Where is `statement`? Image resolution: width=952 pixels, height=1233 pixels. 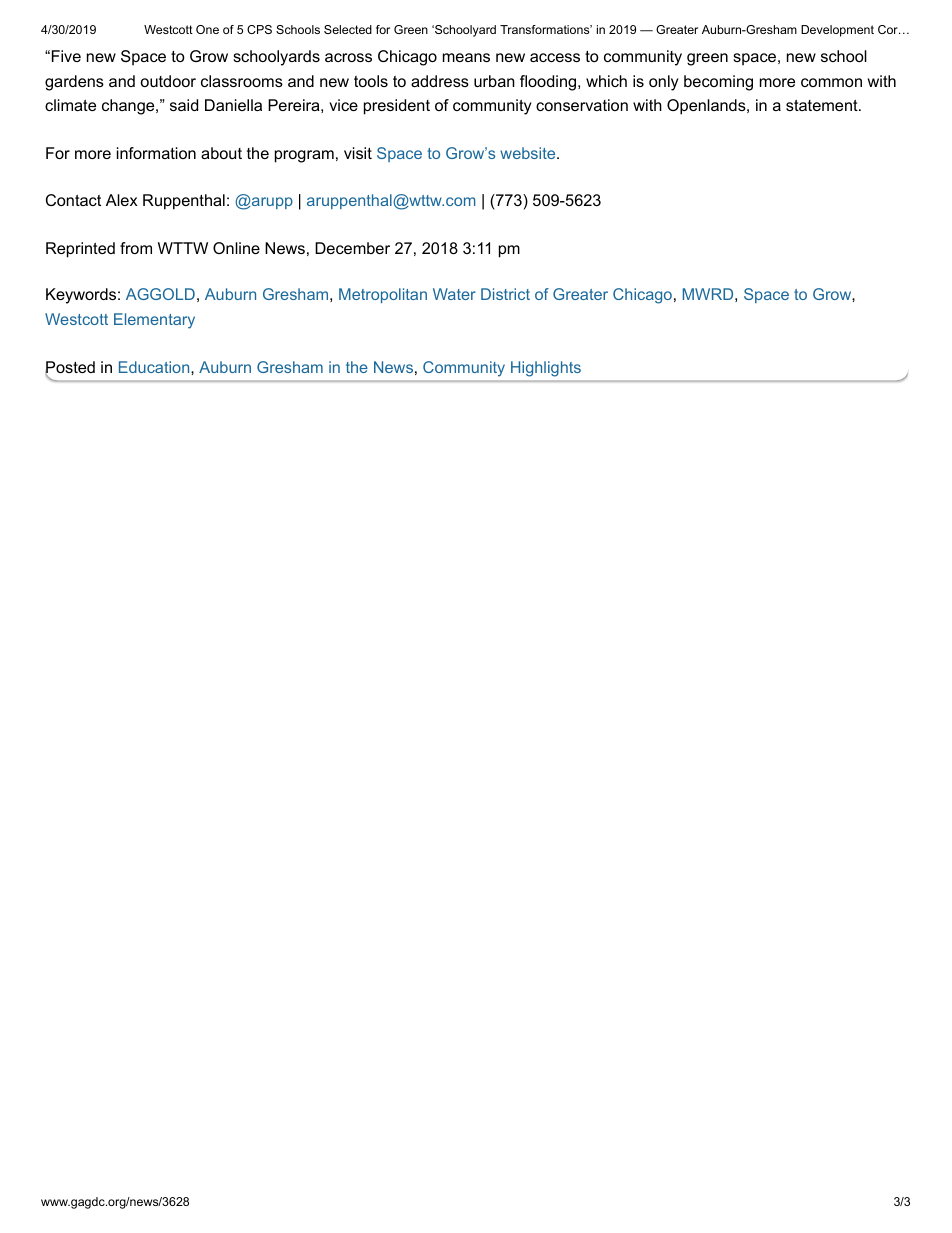 statement is located at coordinates (822, 105).
